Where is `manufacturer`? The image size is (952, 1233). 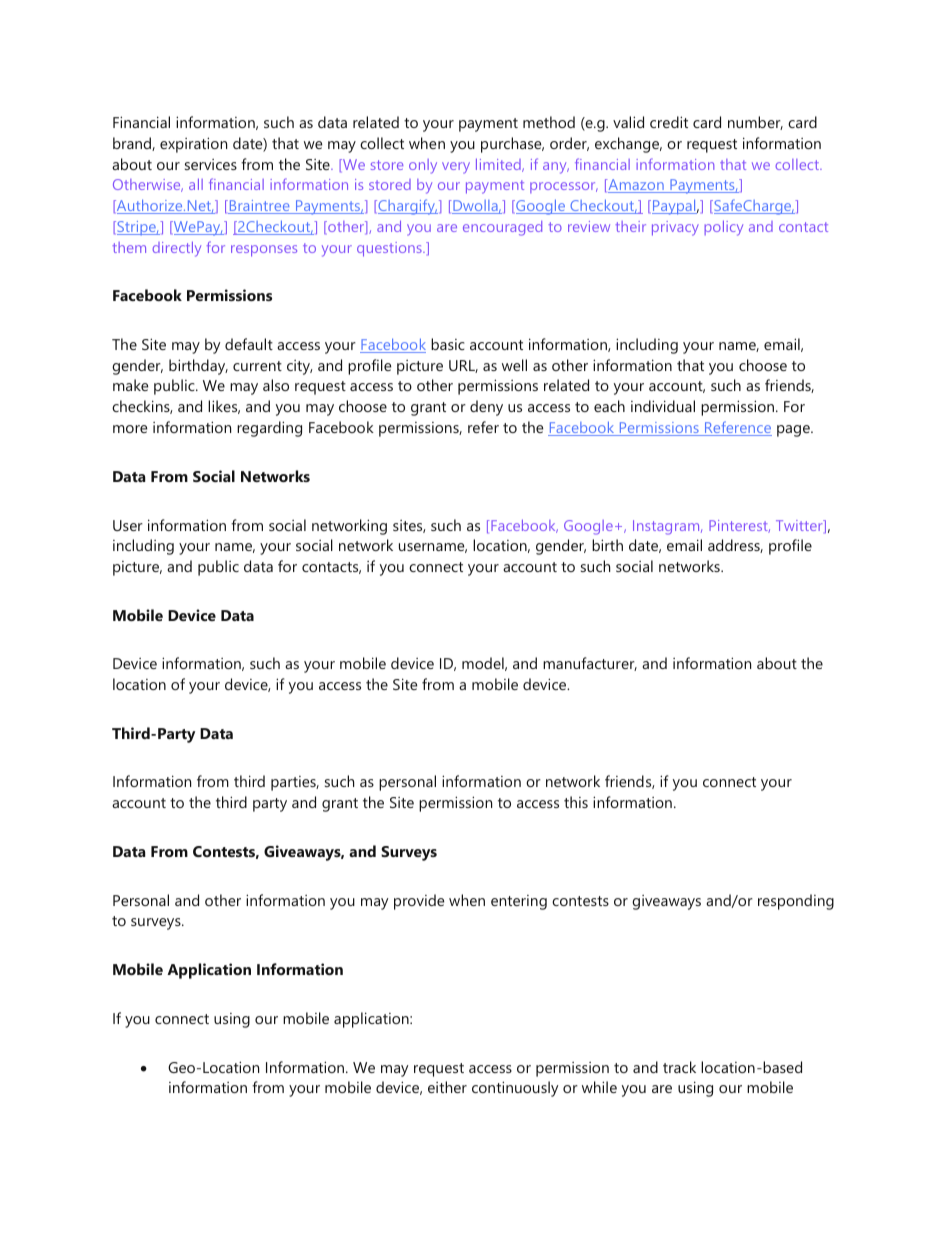
manufacturer is located at coordinates (590, 664).
